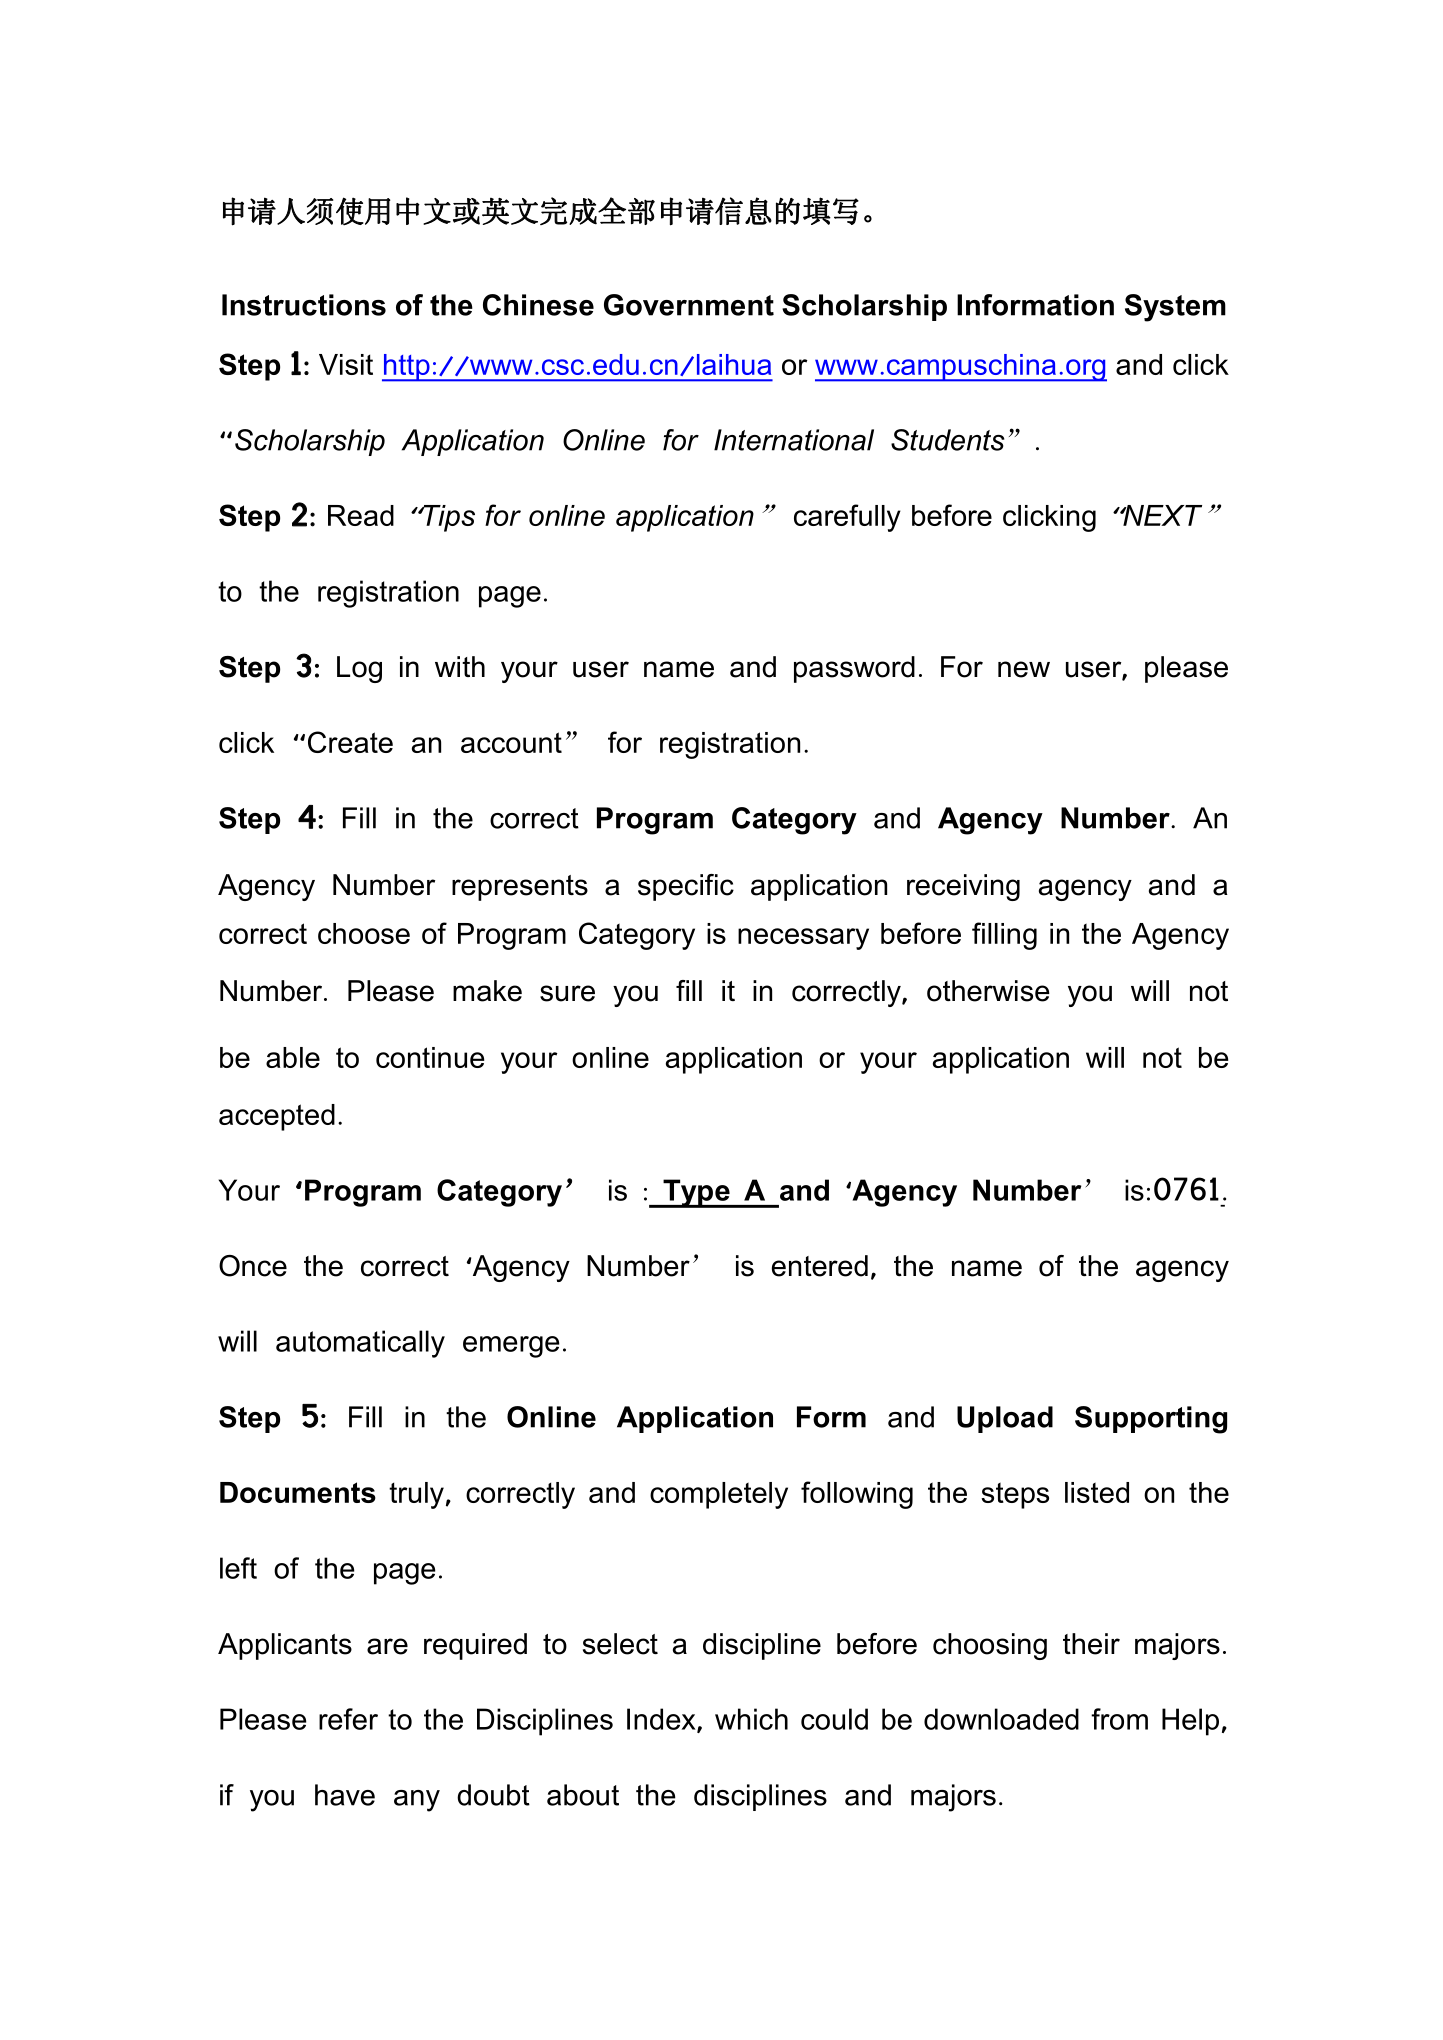 The image size is (1443, 2040). Describe the element at coordinates (963, 887) in the screenshot. I see `receiving` at that location.
